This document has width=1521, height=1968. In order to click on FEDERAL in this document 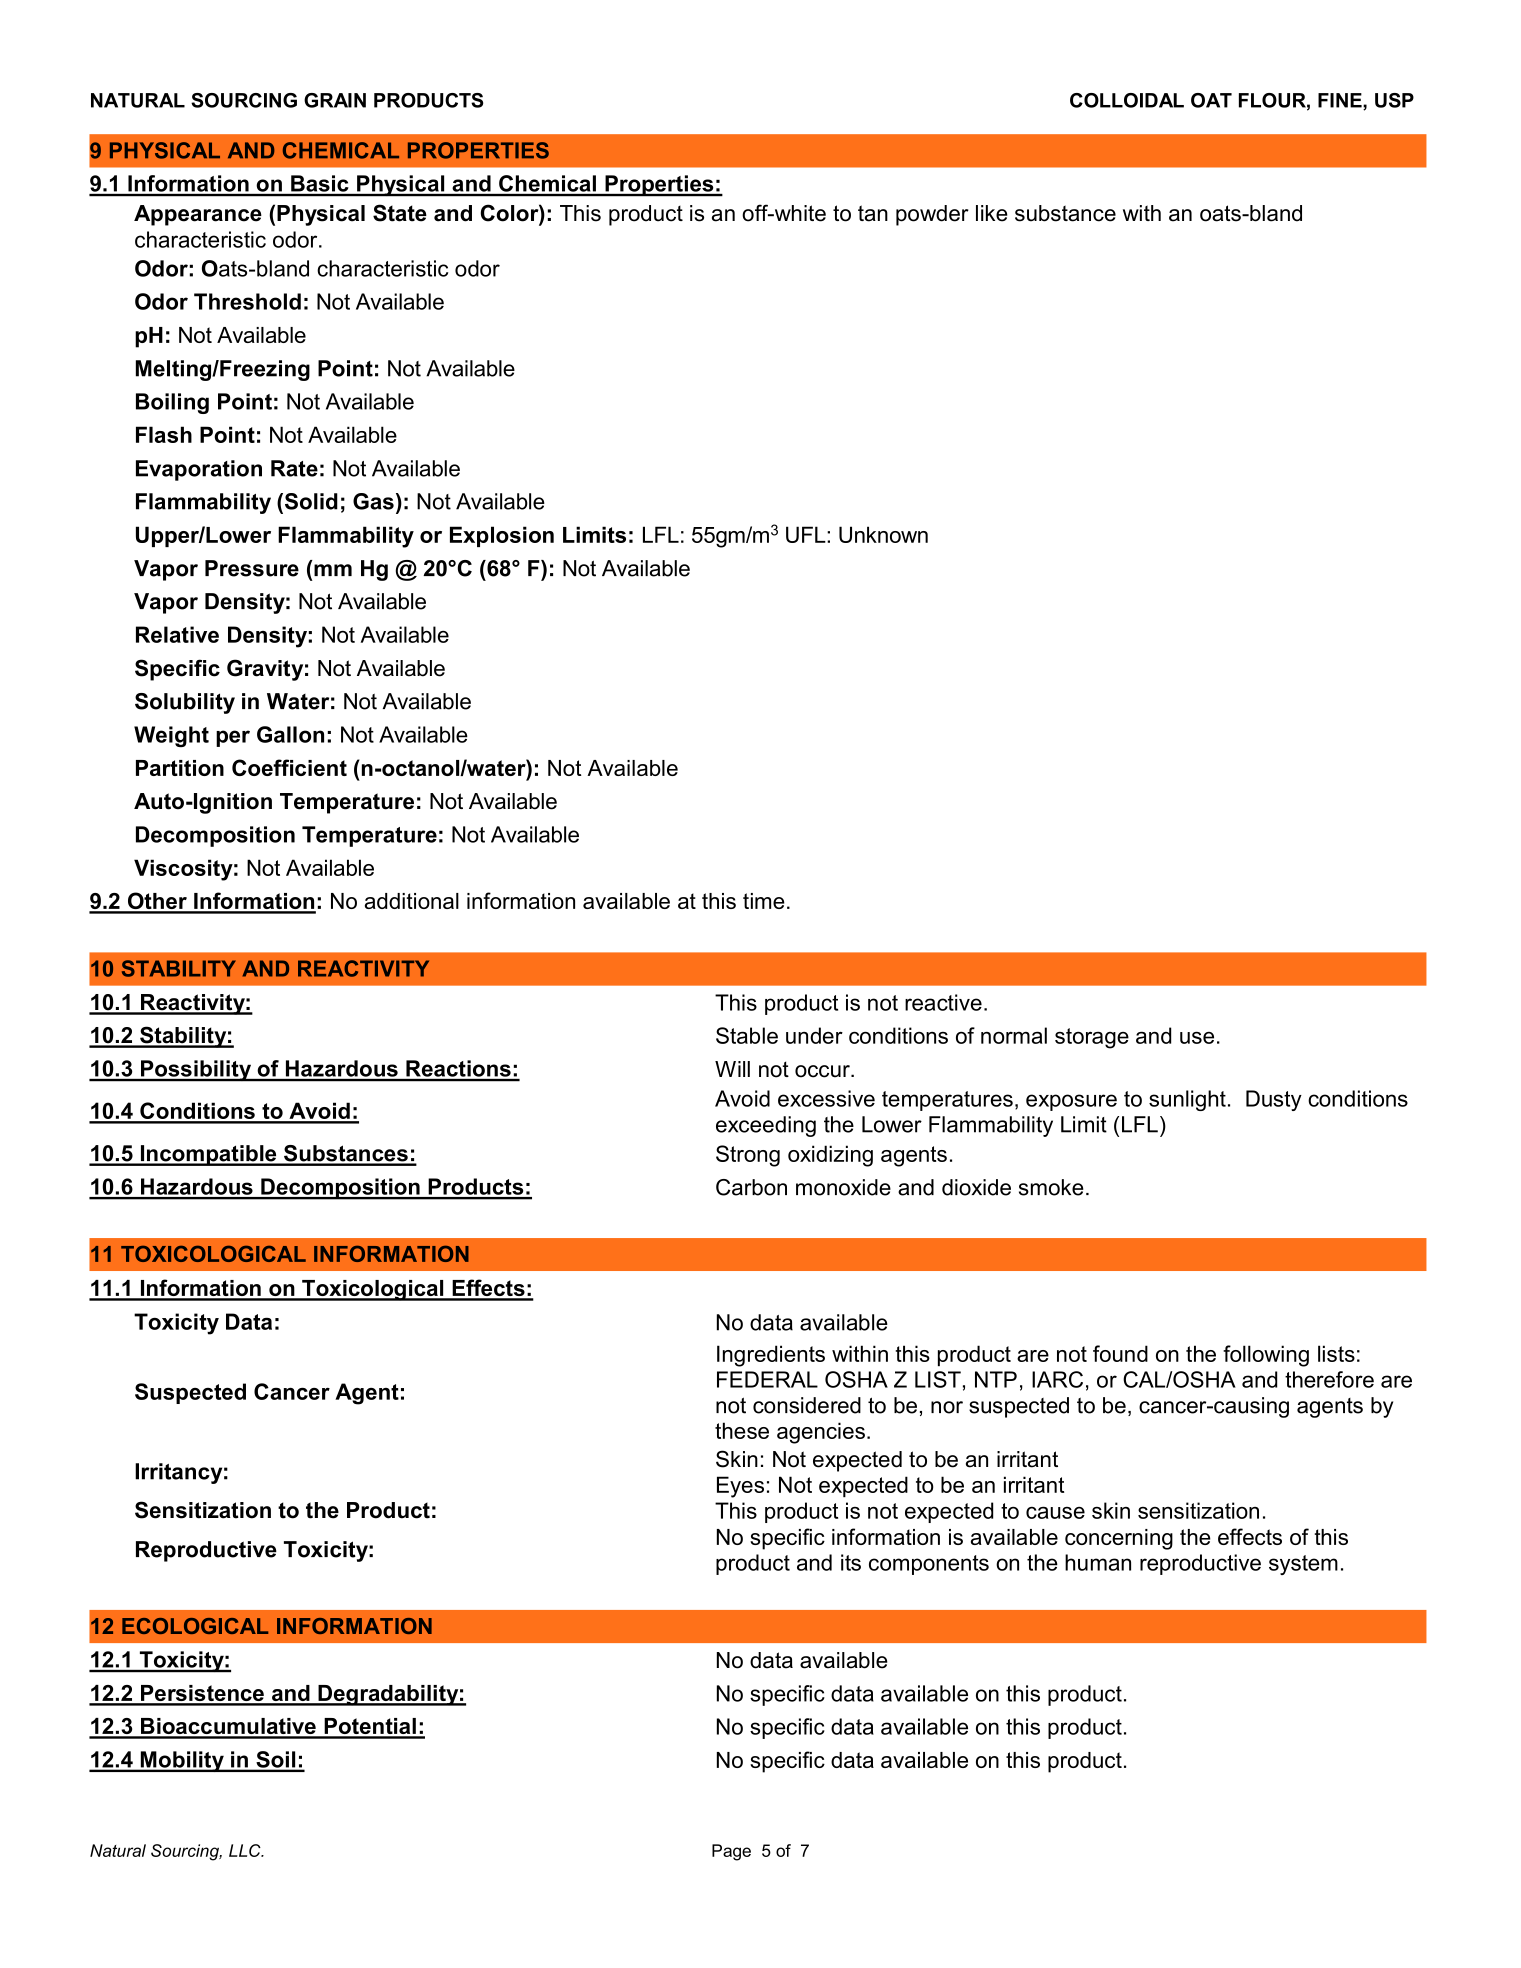, I will do `click(767, 1379)`.
